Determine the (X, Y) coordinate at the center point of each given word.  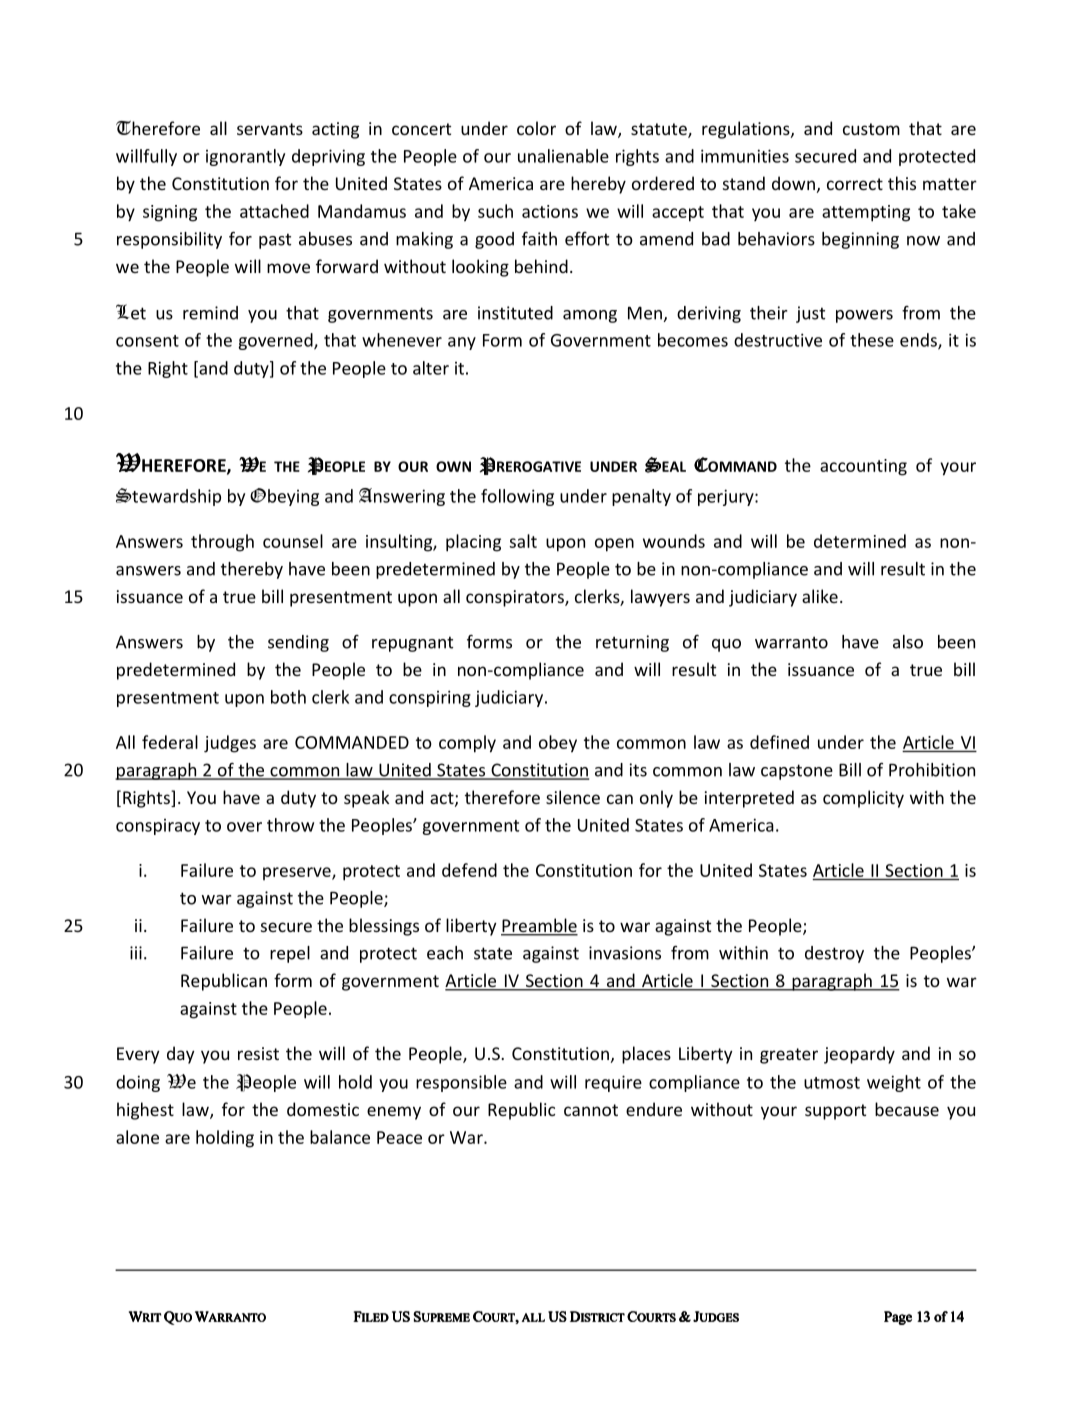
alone (137, 1137)
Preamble (539, 926)
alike (820, 596)
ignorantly (245, 157)
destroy (834, 954)
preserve (298, 873)
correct (855, 184)
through (222, 543)
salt (523, 541)
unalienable (563, 156)
